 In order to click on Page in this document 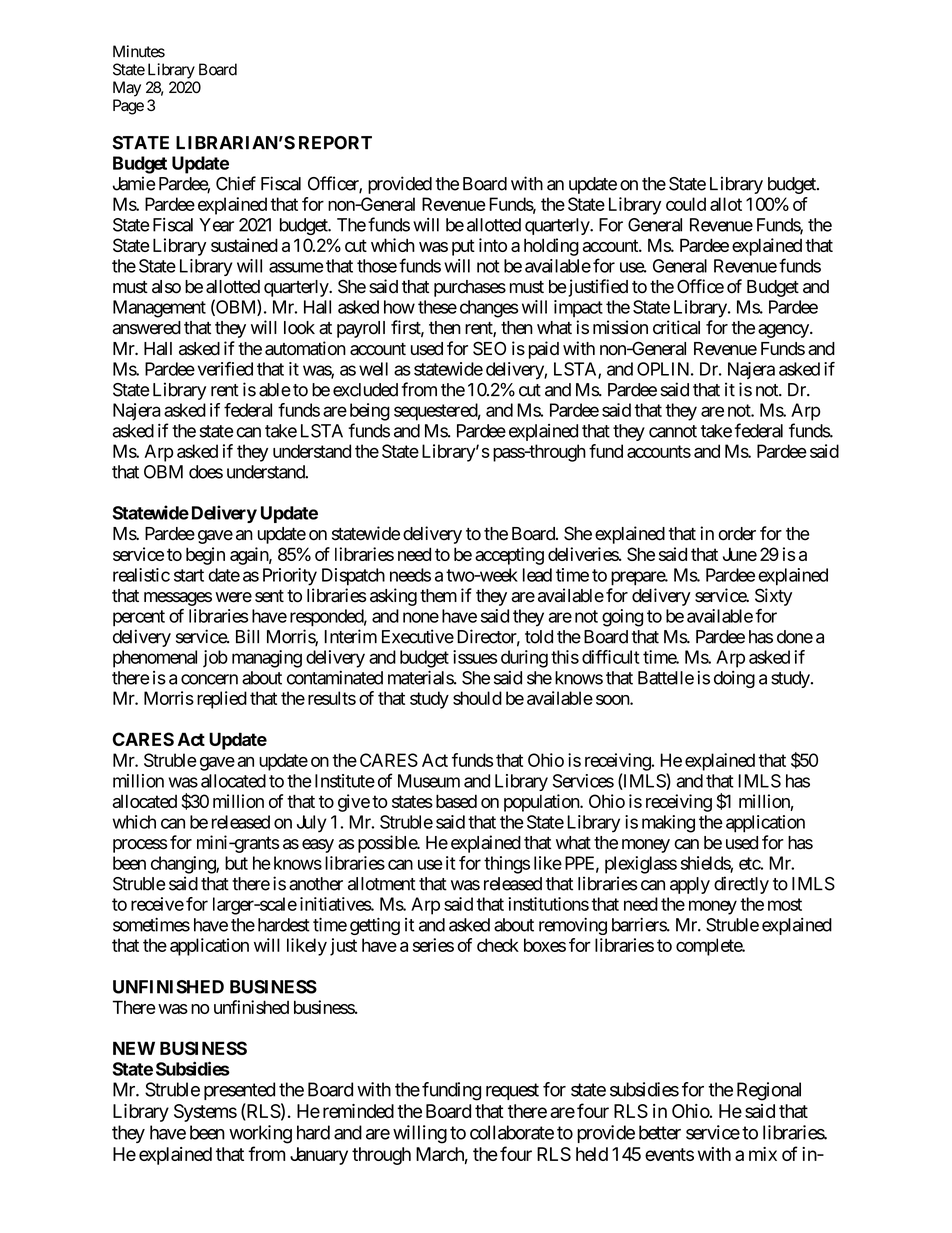, I will do `click(128, 107)`.
